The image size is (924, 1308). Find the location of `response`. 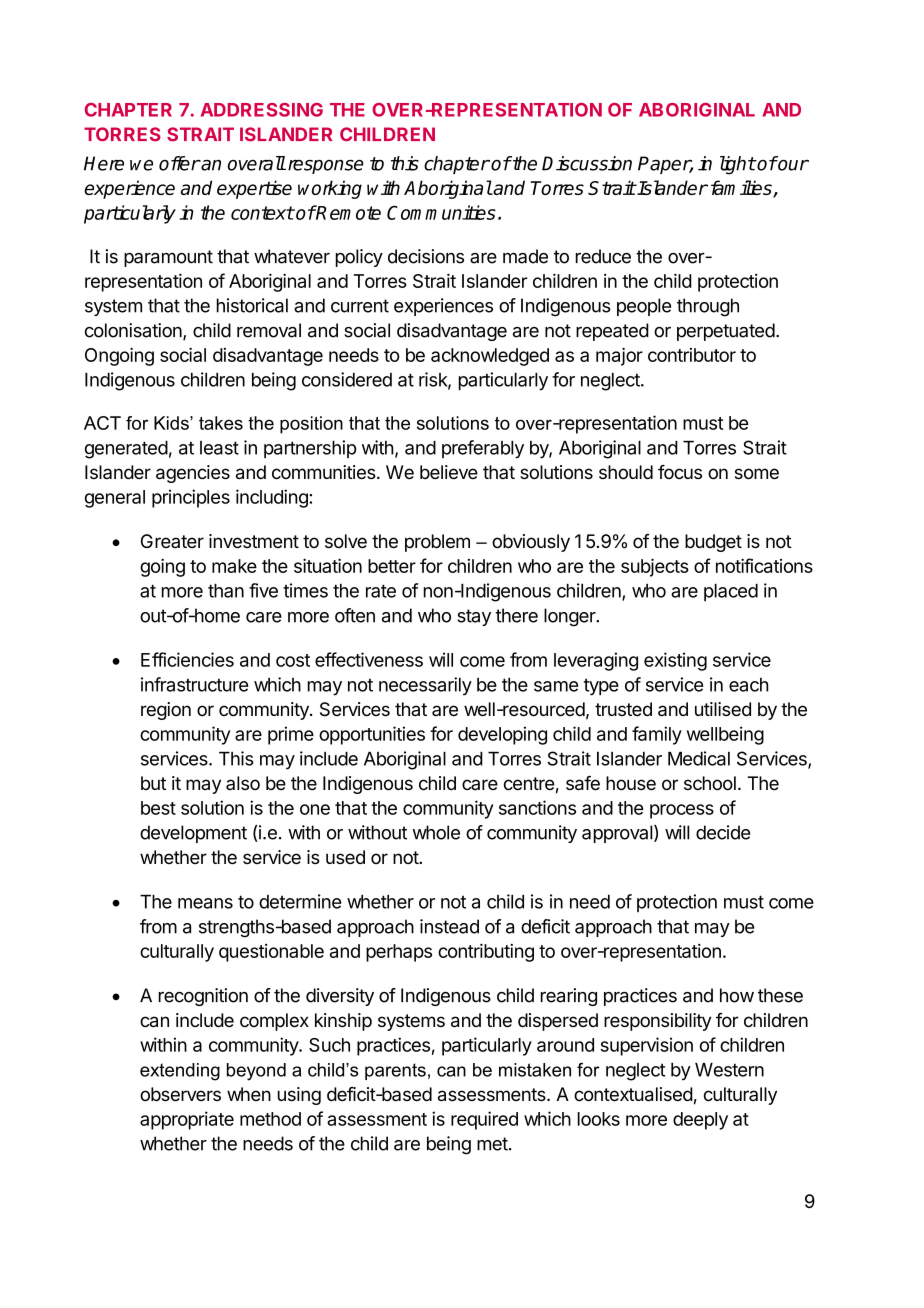

response is located at coordinates (324, 167).
